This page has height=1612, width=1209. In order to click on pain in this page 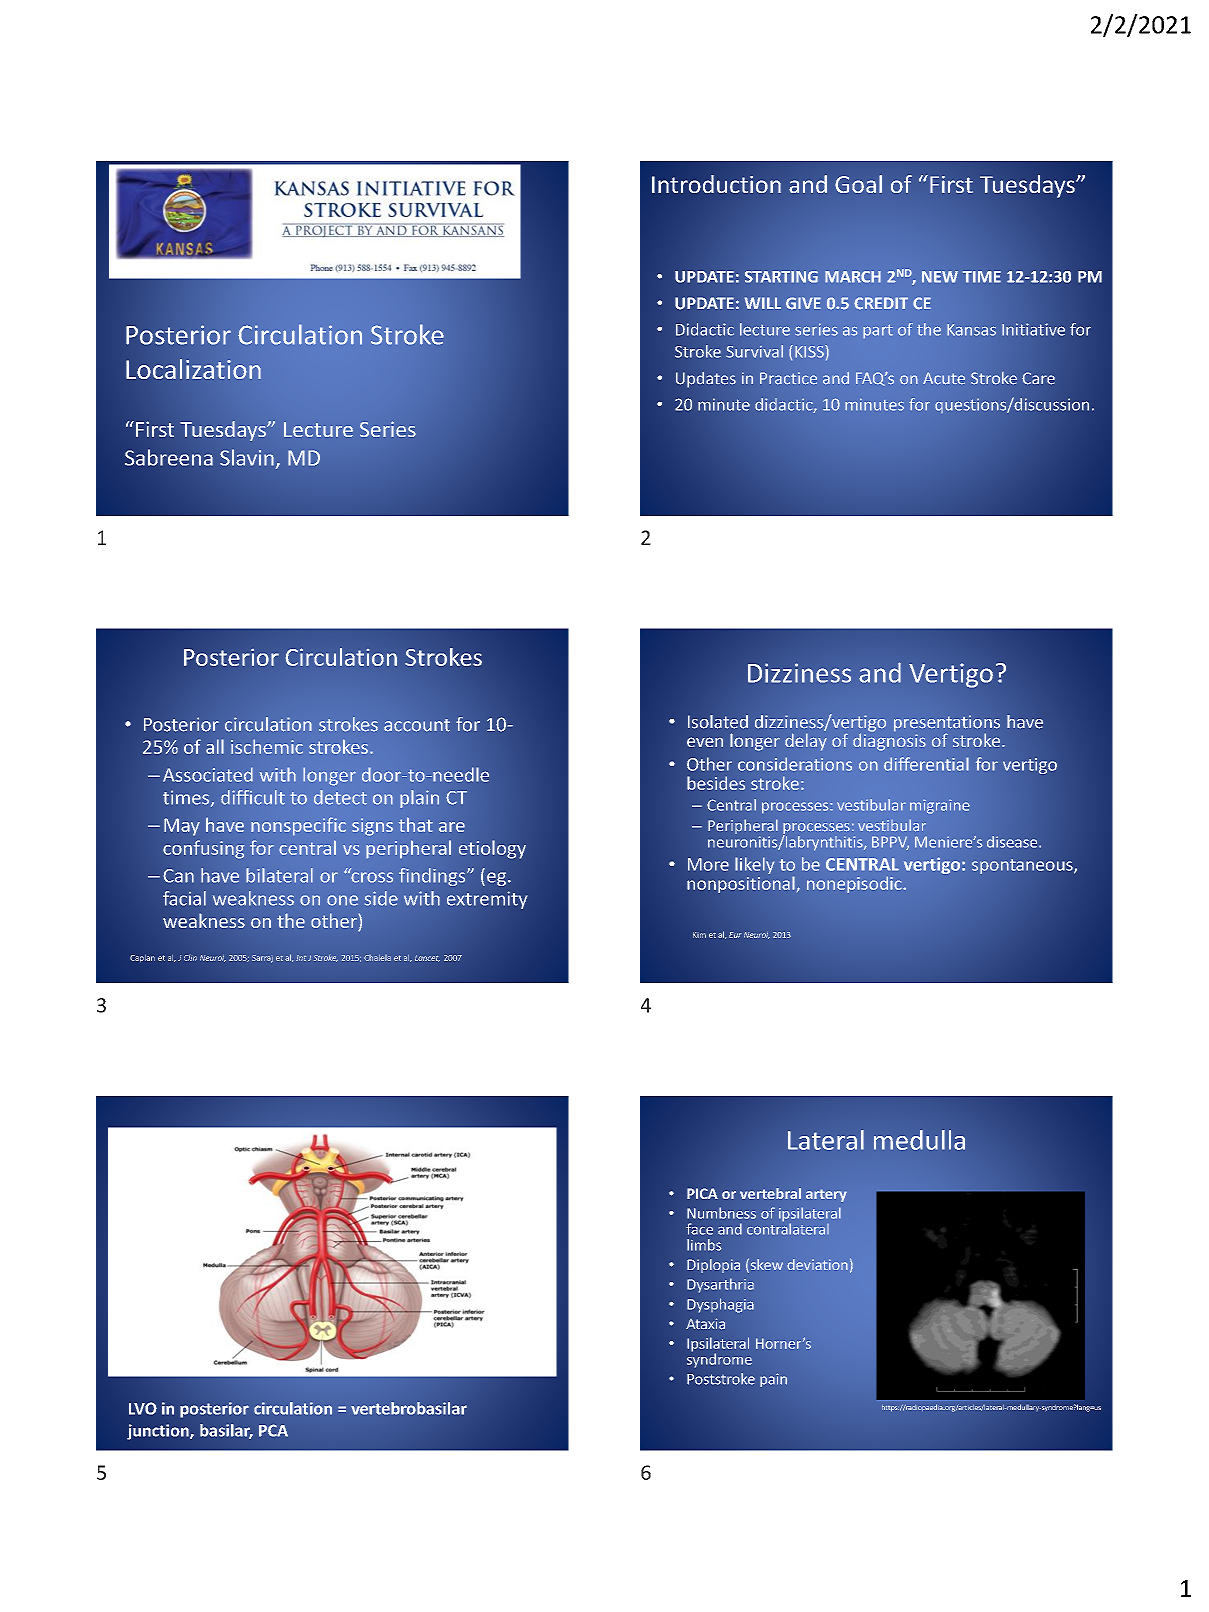, I will do `click(773, 1380)`.
